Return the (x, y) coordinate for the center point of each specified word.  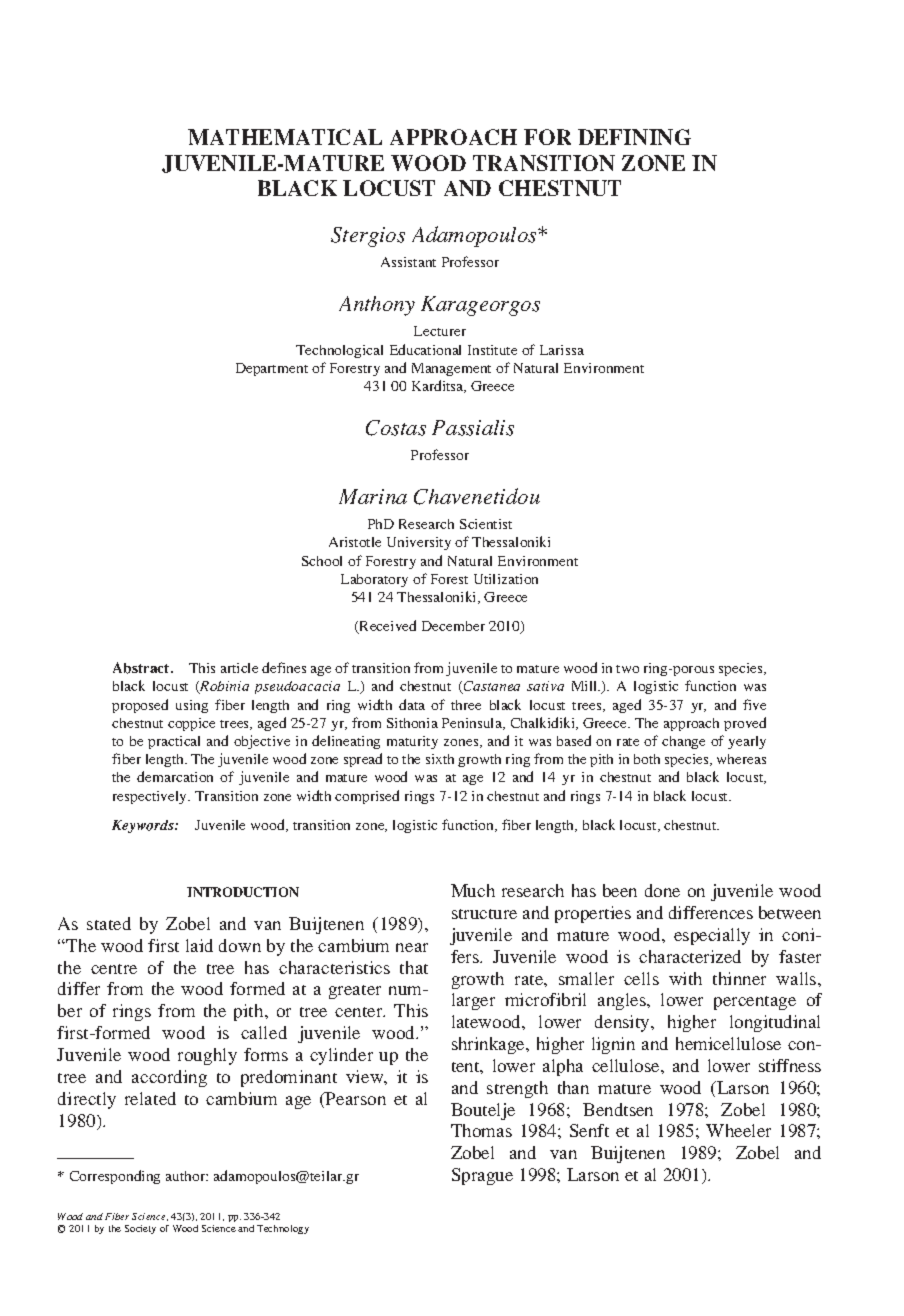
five (754, 704)
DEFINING (634, 137)
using (192, 706)
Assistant (408, 262)
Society (140, 1229)
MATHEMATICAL (285, 137)
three (466, 705)
